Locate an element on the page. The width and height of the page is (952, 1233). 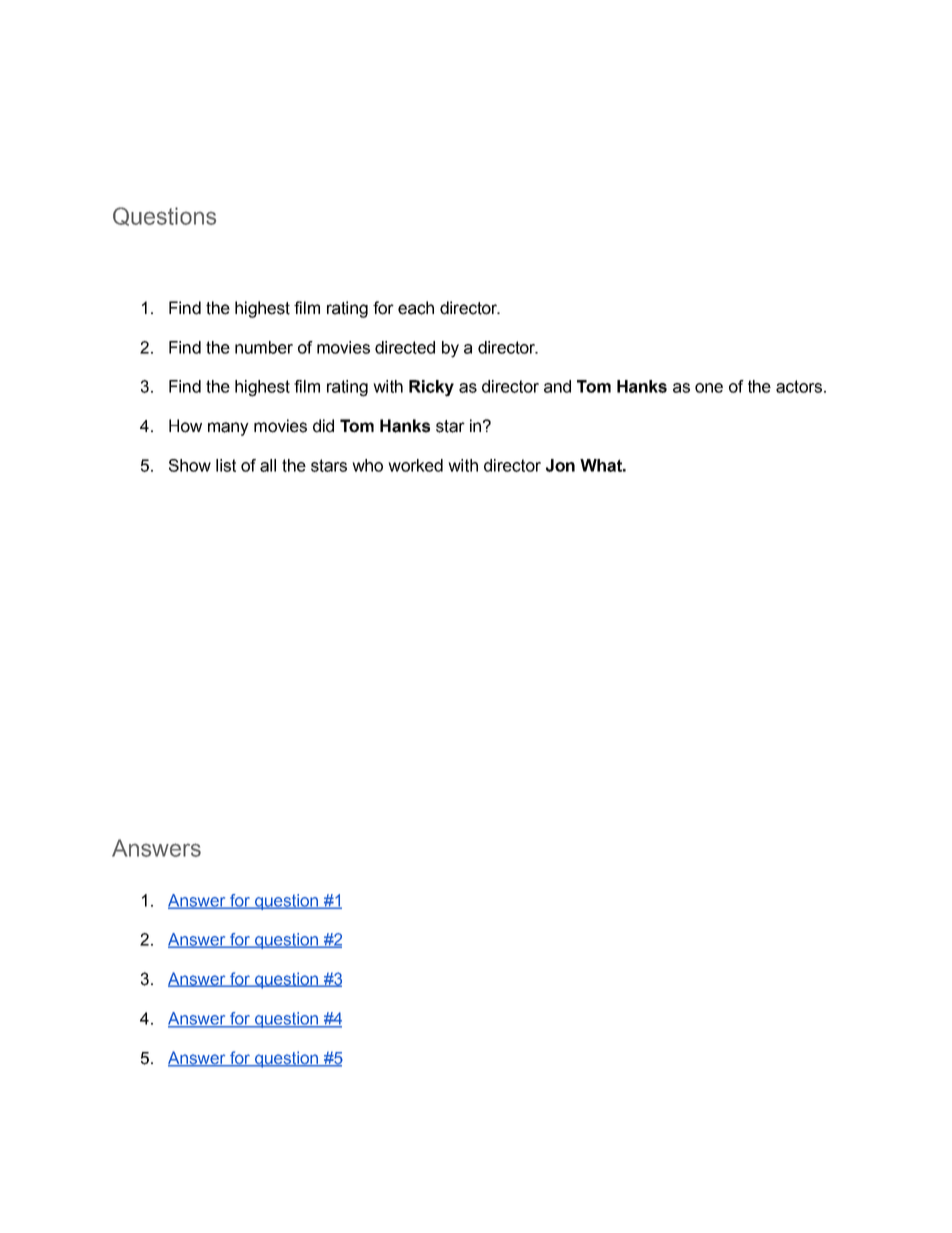
Jon is located at coordinates (560, 465).
